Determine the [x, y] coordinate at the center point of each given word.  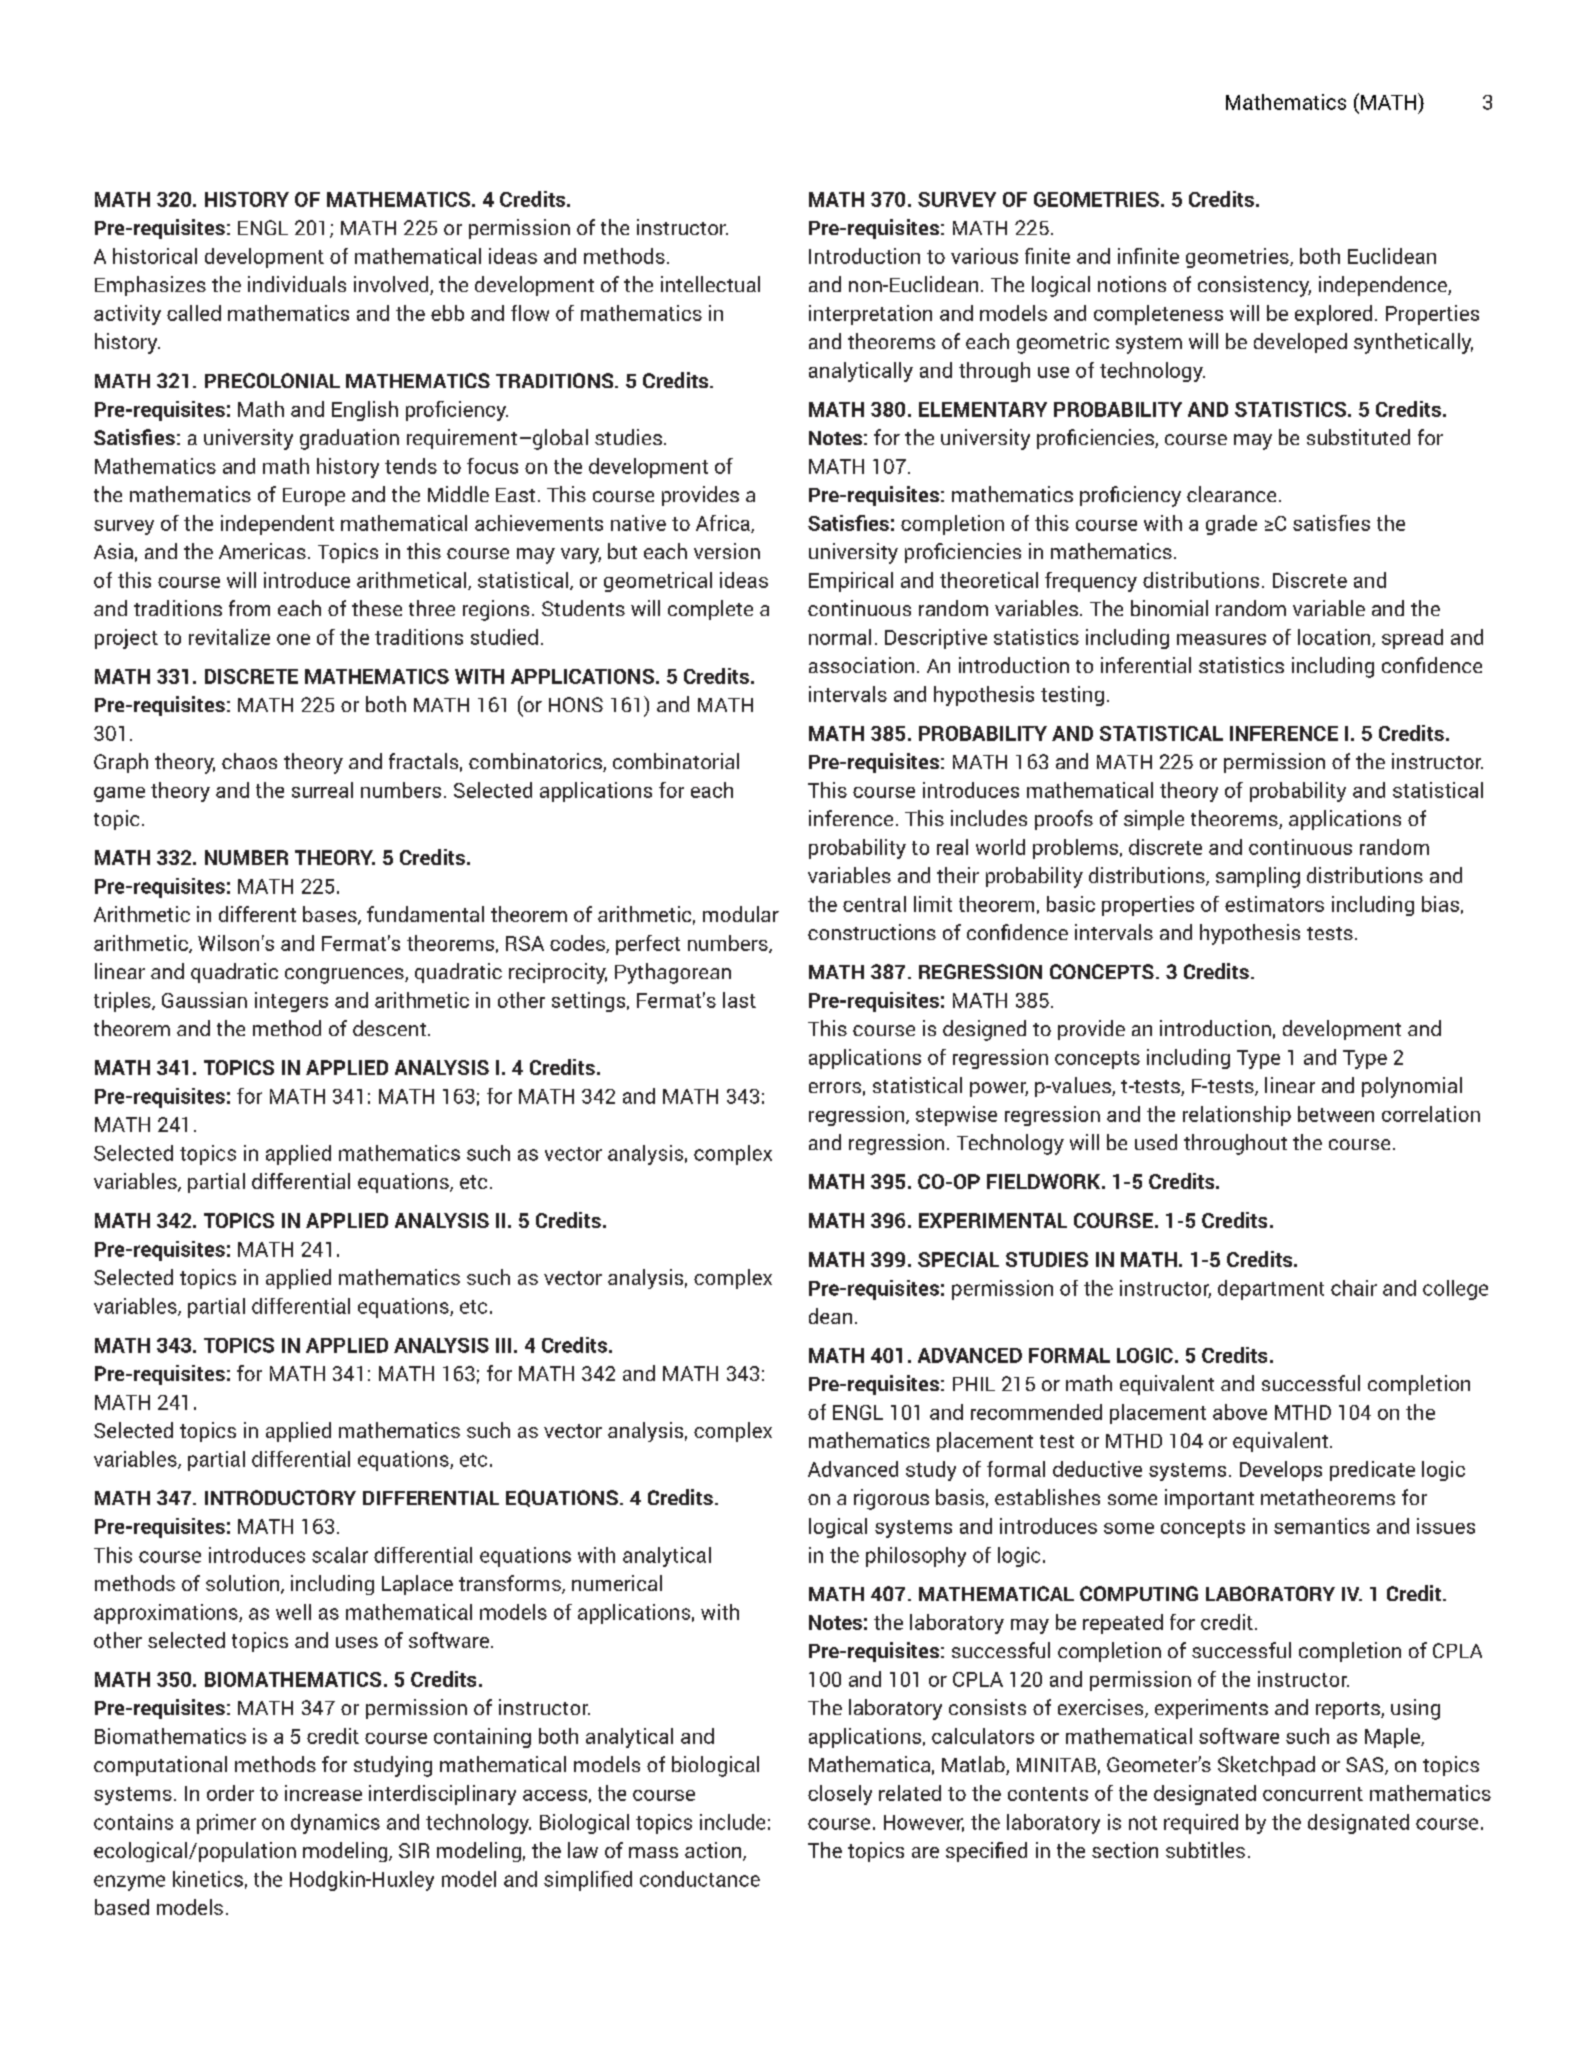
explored [1333, 315]
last [739, 1000]
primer [226, 1824]
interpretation [870, 315]
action [714, 1851]
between [1336, 1114]
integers [291, 1002]
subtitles [1205, 1850]
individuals [297, 284]
